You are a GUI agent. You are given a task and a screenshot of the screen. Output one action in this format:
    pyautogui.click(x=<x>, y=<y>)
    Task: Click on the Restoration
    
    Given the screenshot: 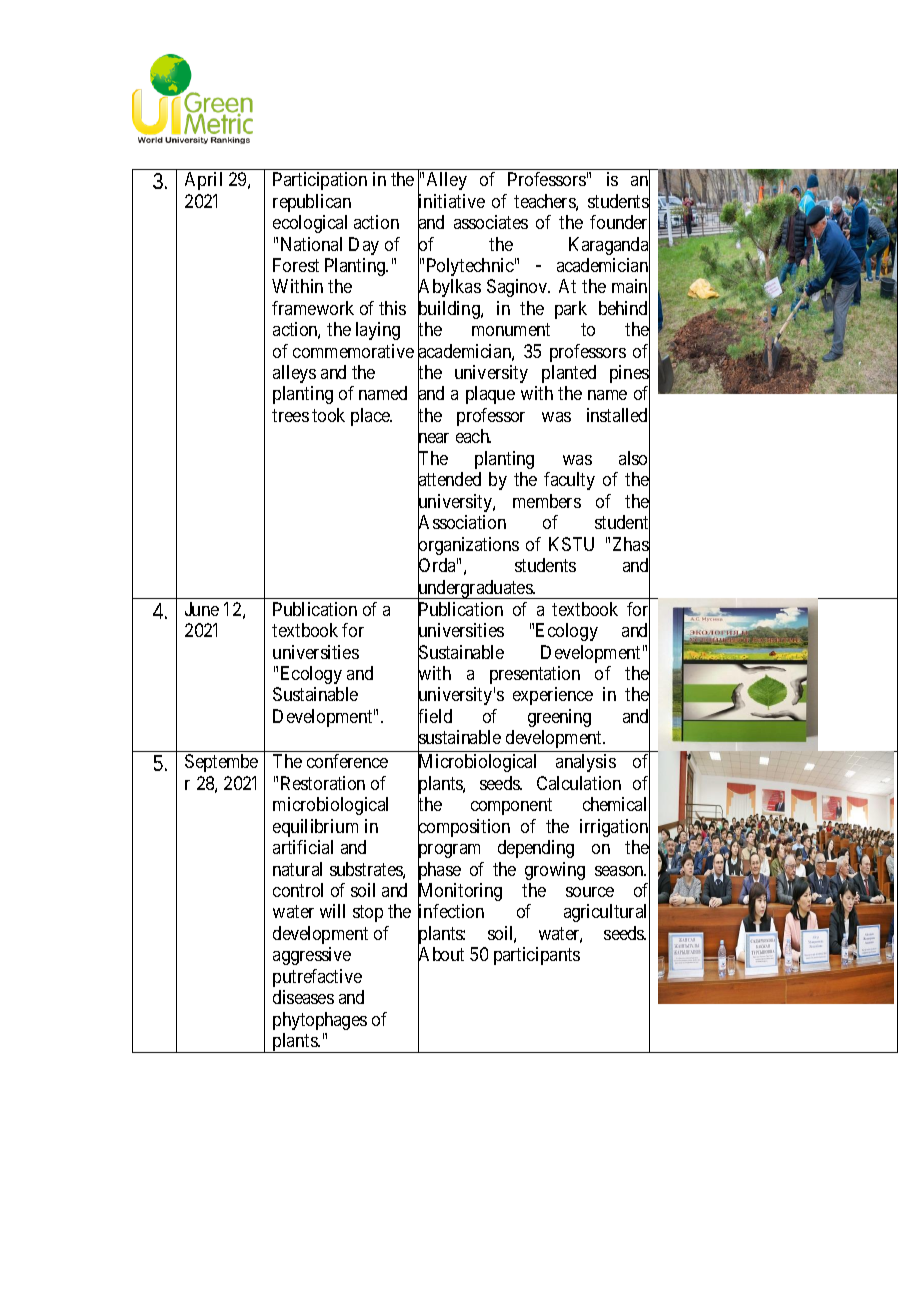 What is the action you would take?
    pyautogui.click(x=323, y=783)
